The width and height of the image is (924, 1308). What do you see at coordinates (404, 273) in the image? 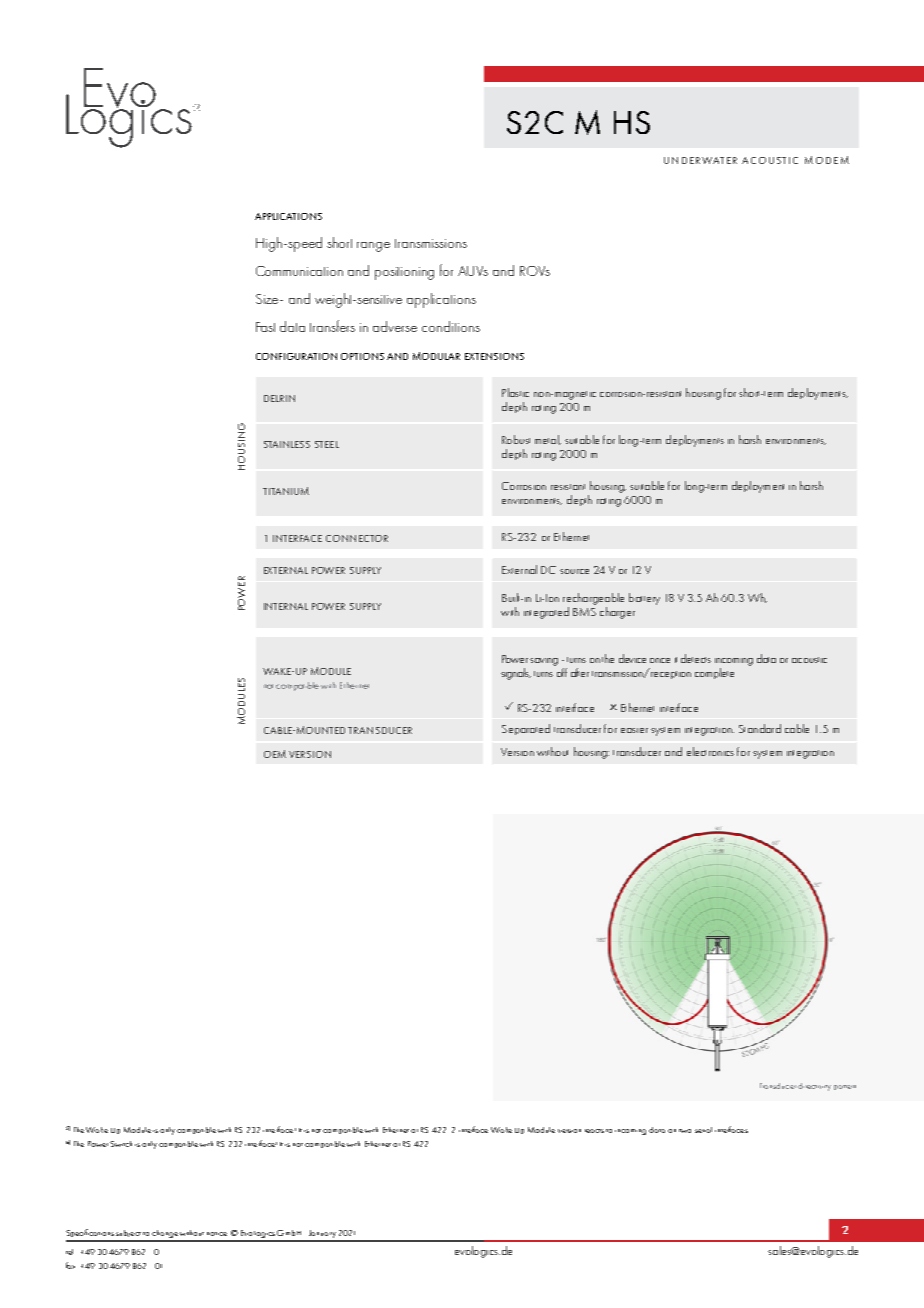
I see `positioning` at bounding box center [404, 273].
